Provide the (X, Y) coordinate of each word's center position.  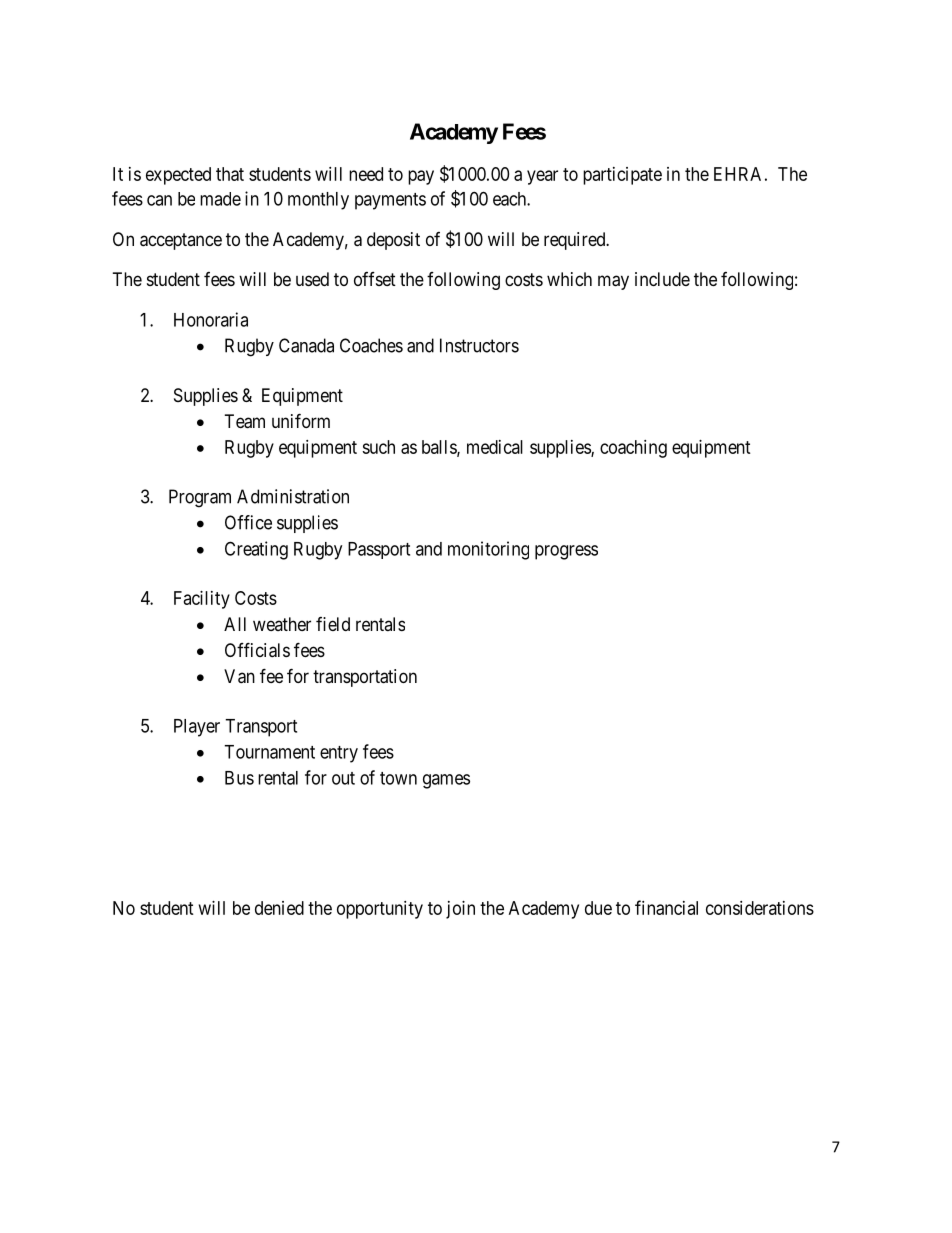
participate (622, 176)
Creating (256, 550)
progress (566, 552)
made (220, 199)
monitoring (488, 550)
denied (279, 908)
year (542, 177)
